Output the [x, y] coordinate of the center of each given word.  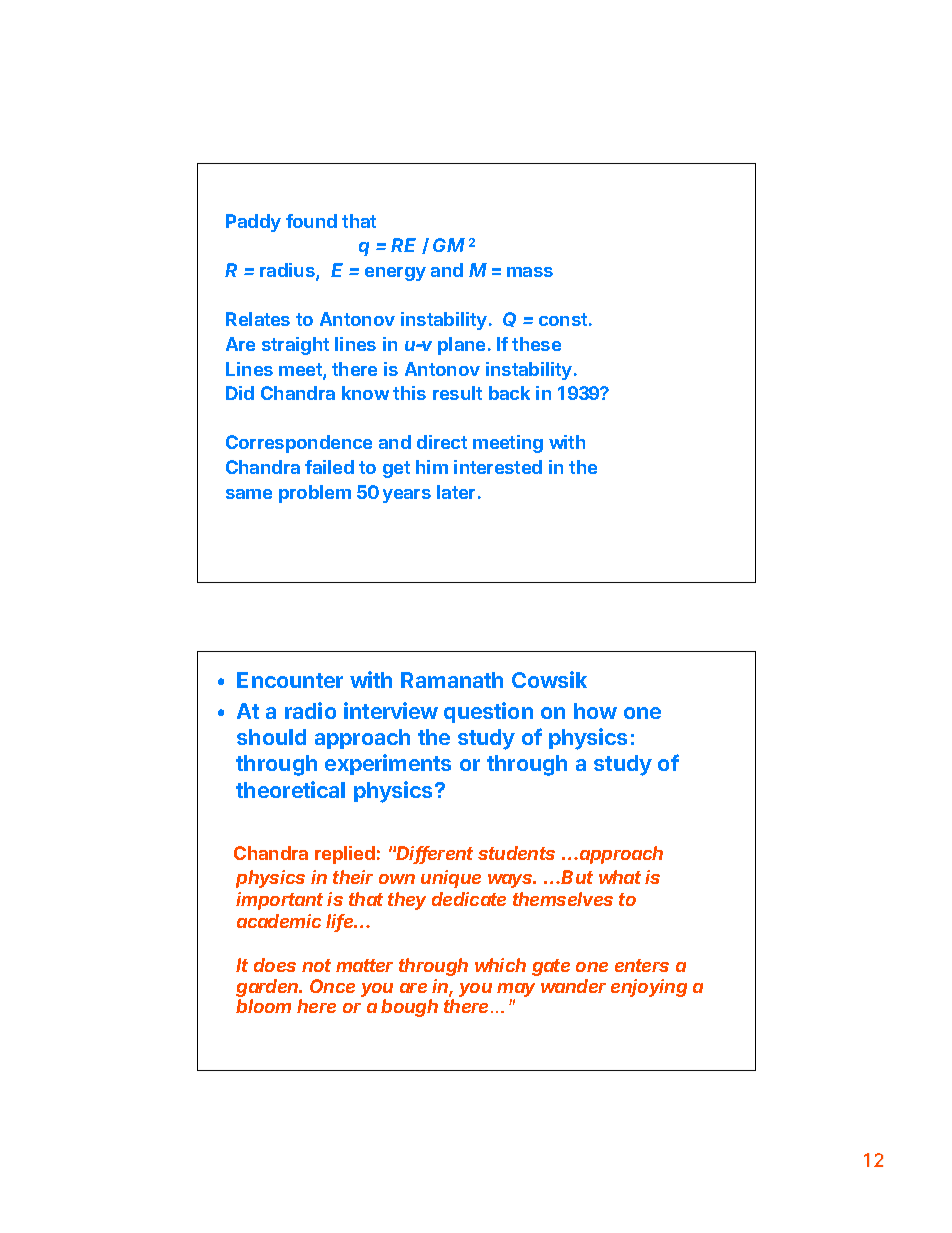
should [271, 737]
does [275, 965]
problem [315, 494]
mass [530, 272]
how [595, 711]
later [456, 492]
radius [288, 271]
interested [498, 467]
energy [395, 274]
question [488, 712]
